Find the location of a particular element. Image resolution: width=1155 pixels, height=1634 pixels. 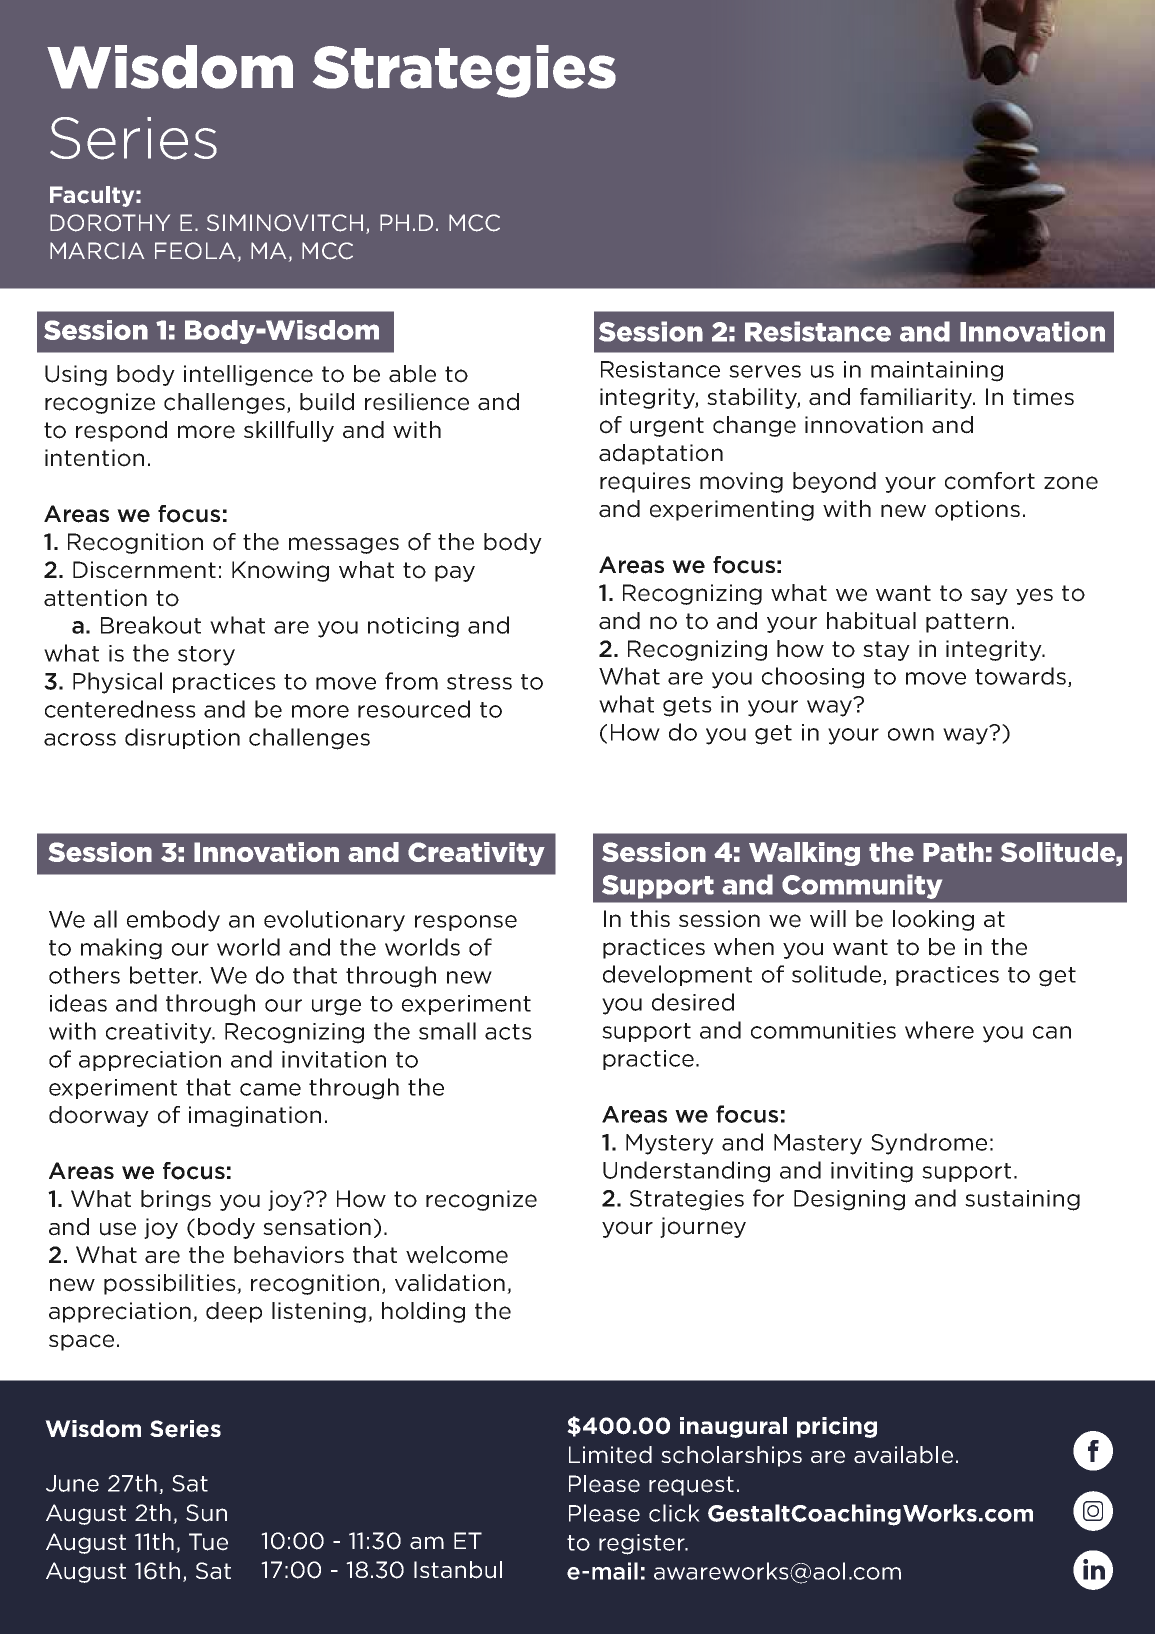

serves is located at coordinates (765, 371).
